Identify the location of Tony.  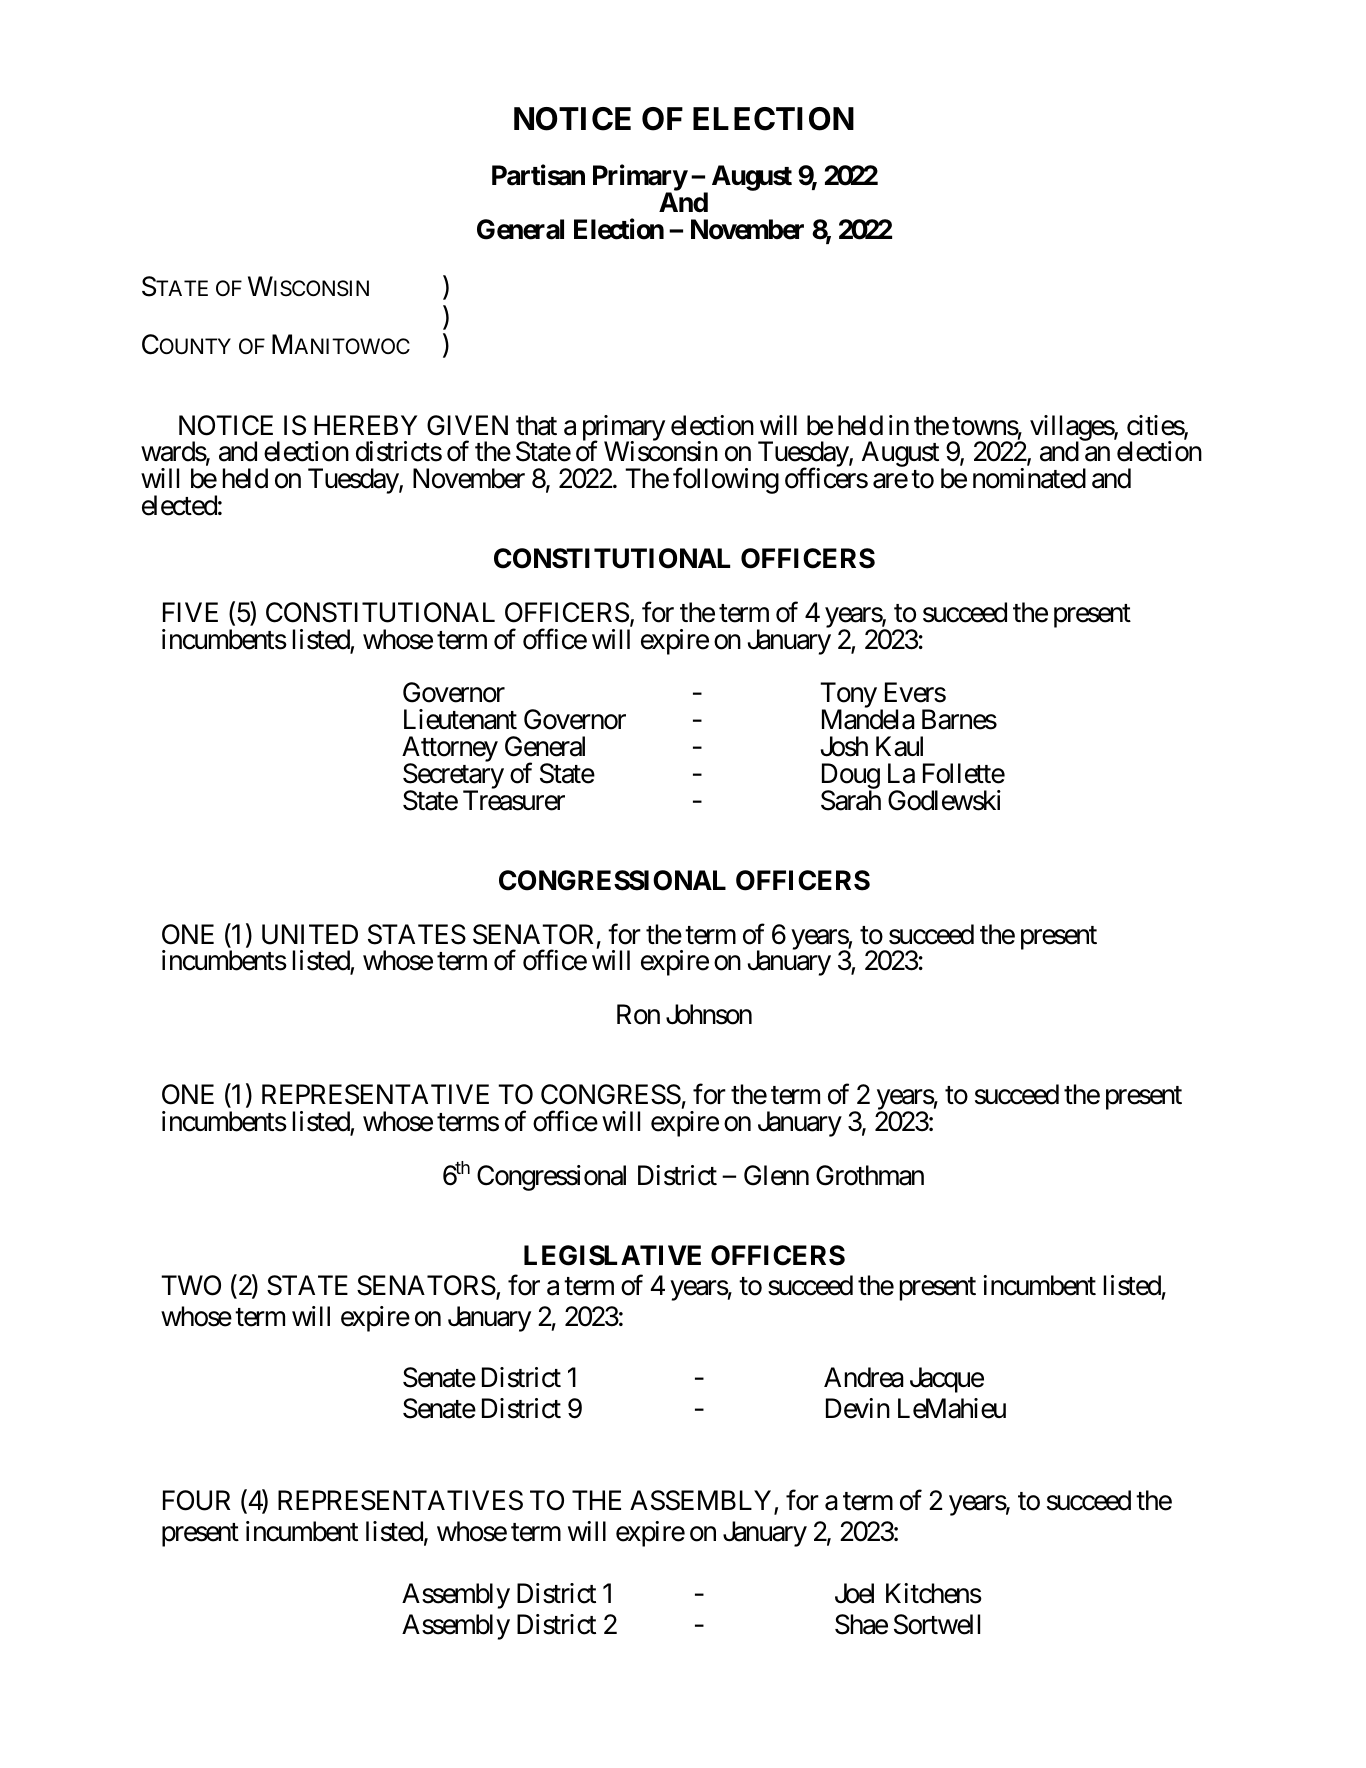
(848, 697).
